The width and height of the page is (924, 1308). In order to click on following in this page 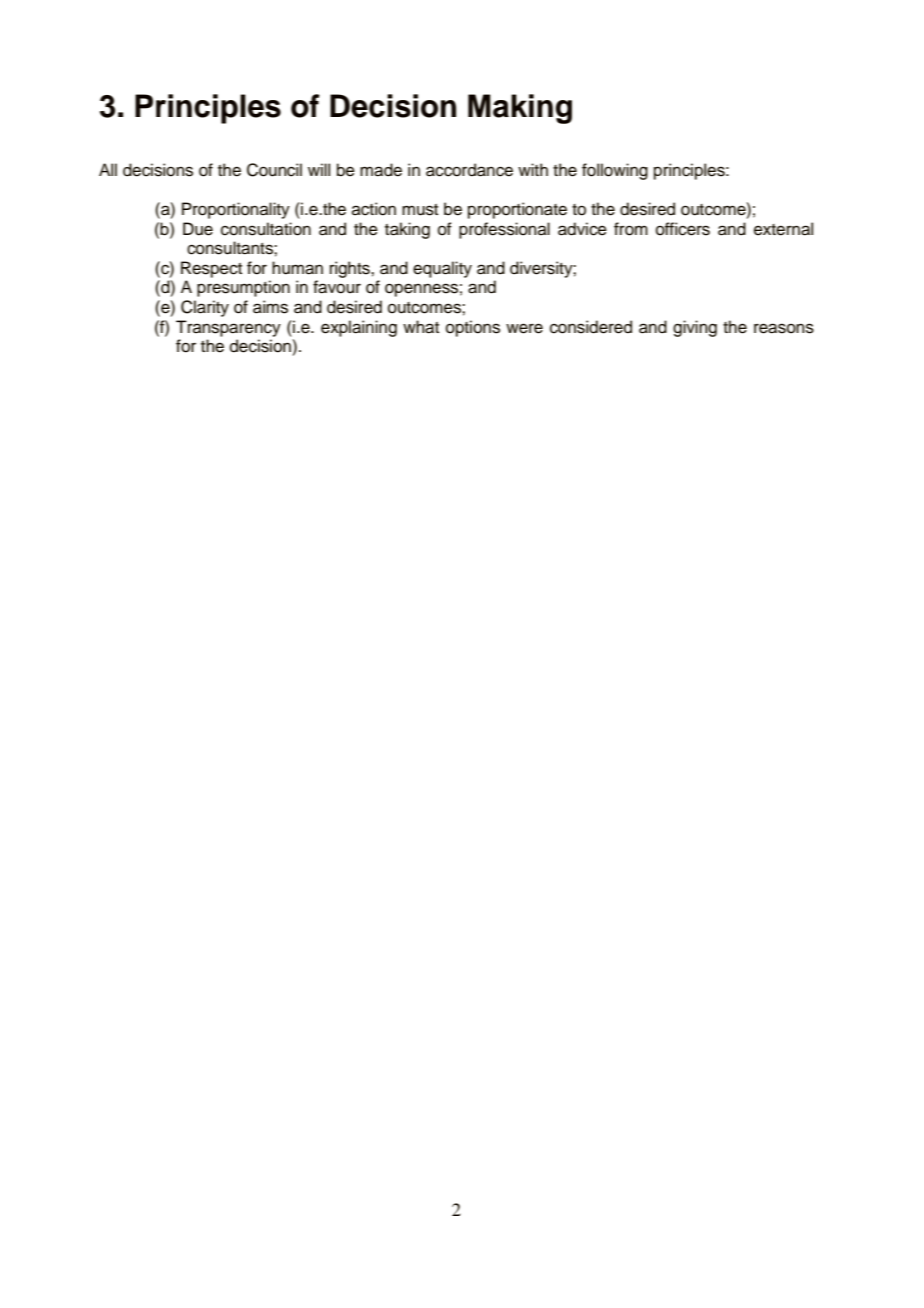, I will do `click(615, 171)`.
